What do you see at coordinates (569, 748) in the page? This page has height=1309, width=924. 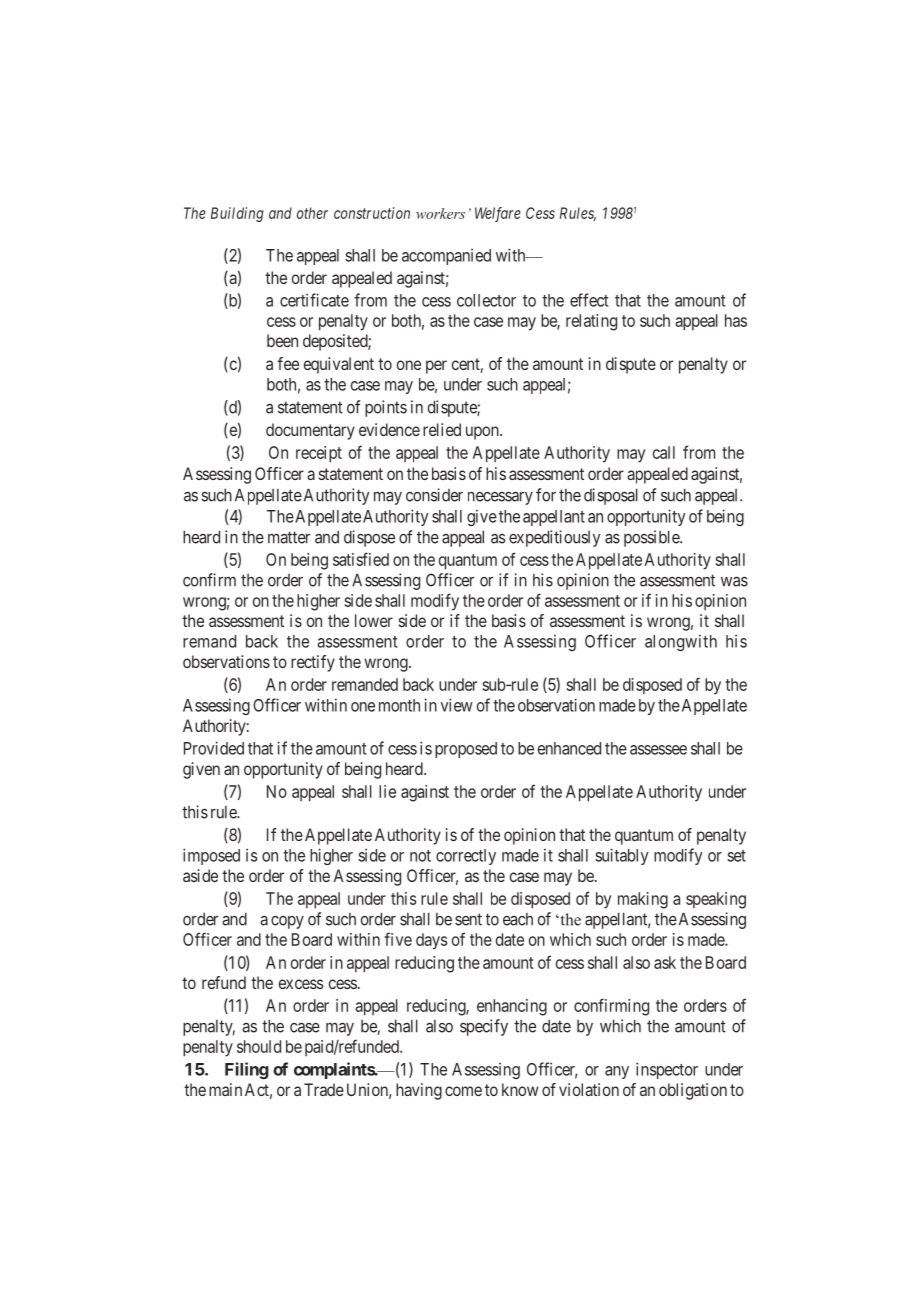 I see `enhanced` at bounding box center [569, 748].
